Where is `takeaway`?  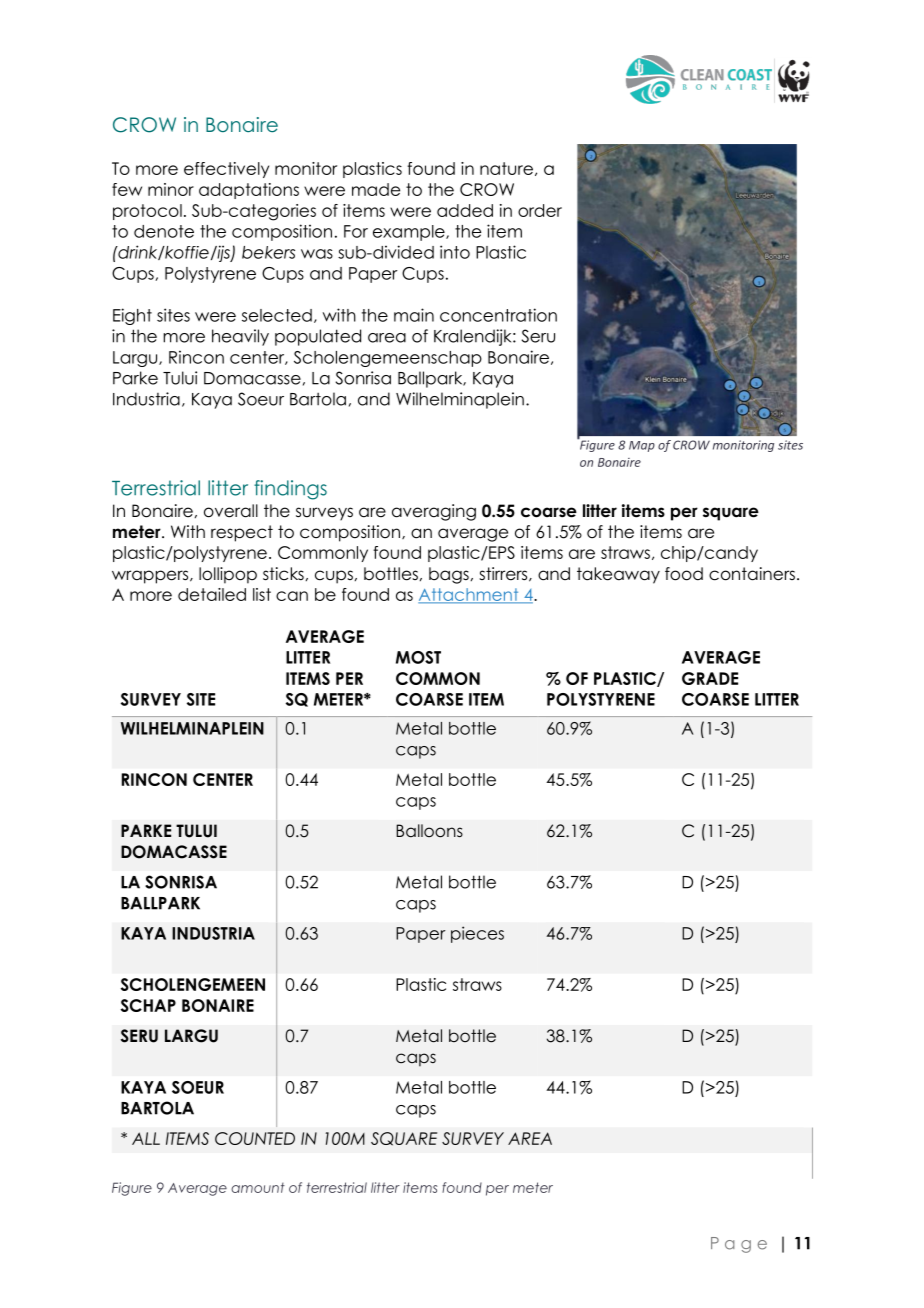
takeaway is located at coordinates (618, 575).
